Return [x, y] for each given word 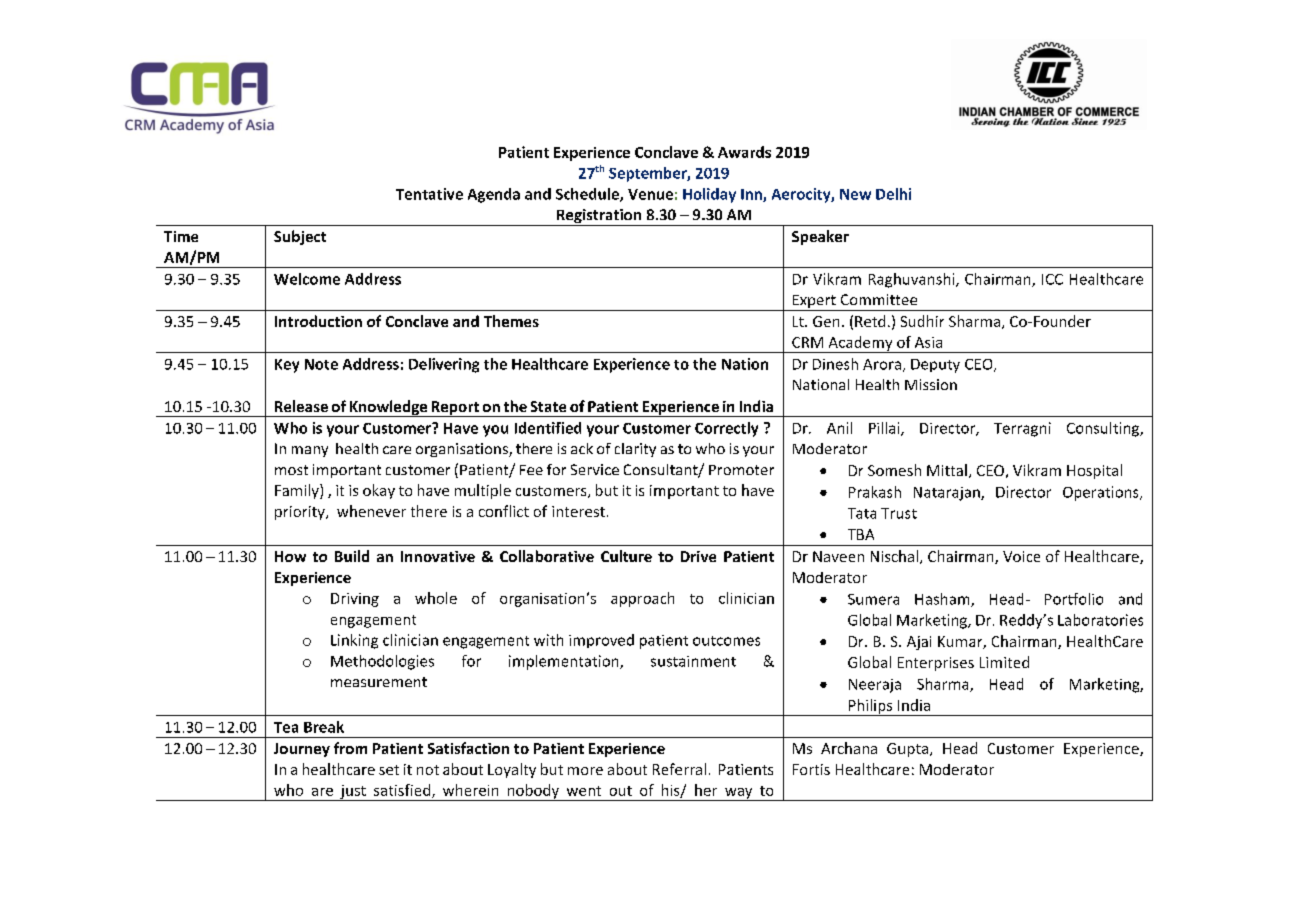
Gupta [909, 750]
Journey [302, 750]
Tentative [429, 194]
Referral [679, 769]
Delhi [893, 194]
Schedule [588, 195]
